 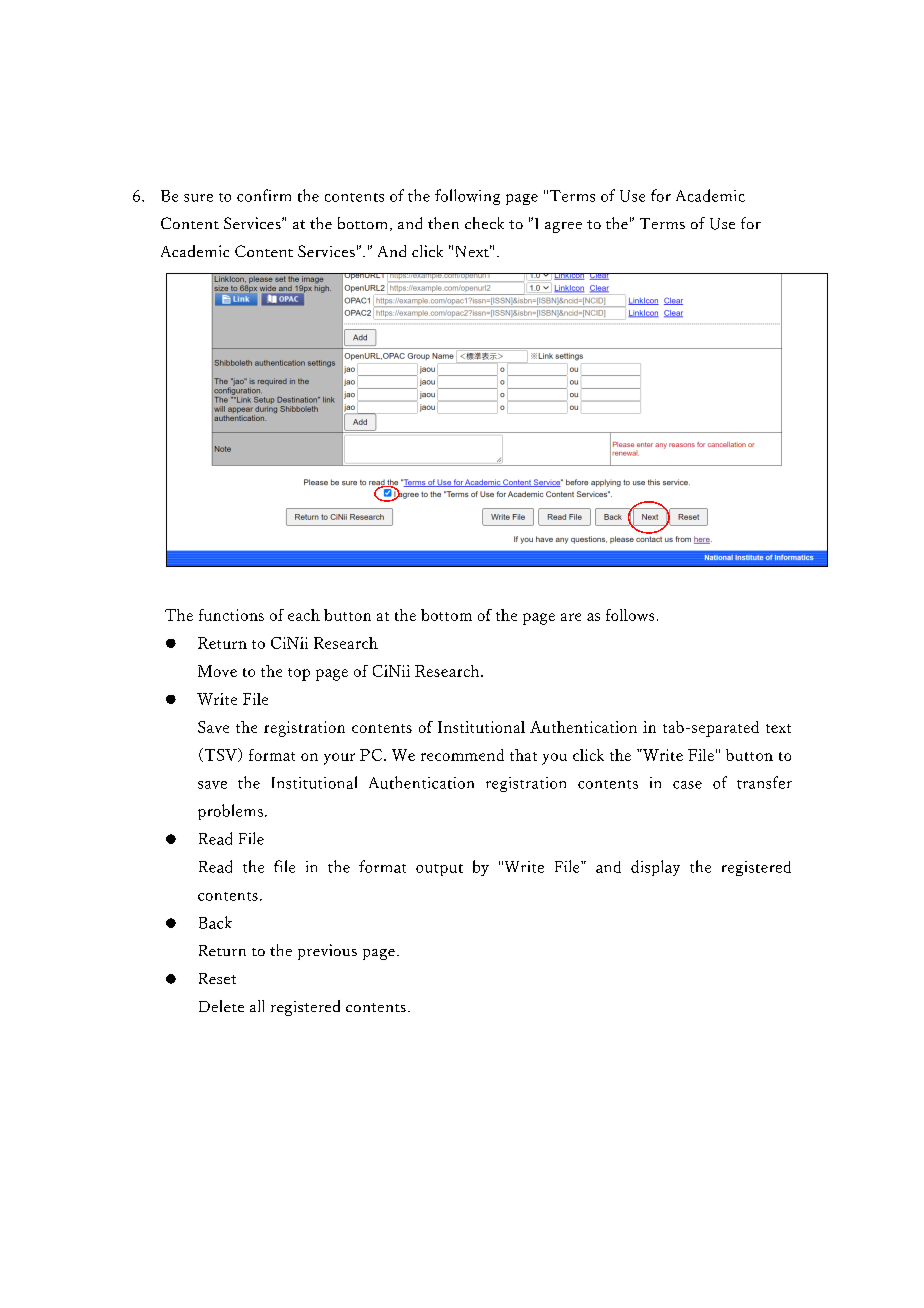 What do you see at coordinates (630, 615) in the screenshot?
I see `follows` at bounding box center [630, 615].
